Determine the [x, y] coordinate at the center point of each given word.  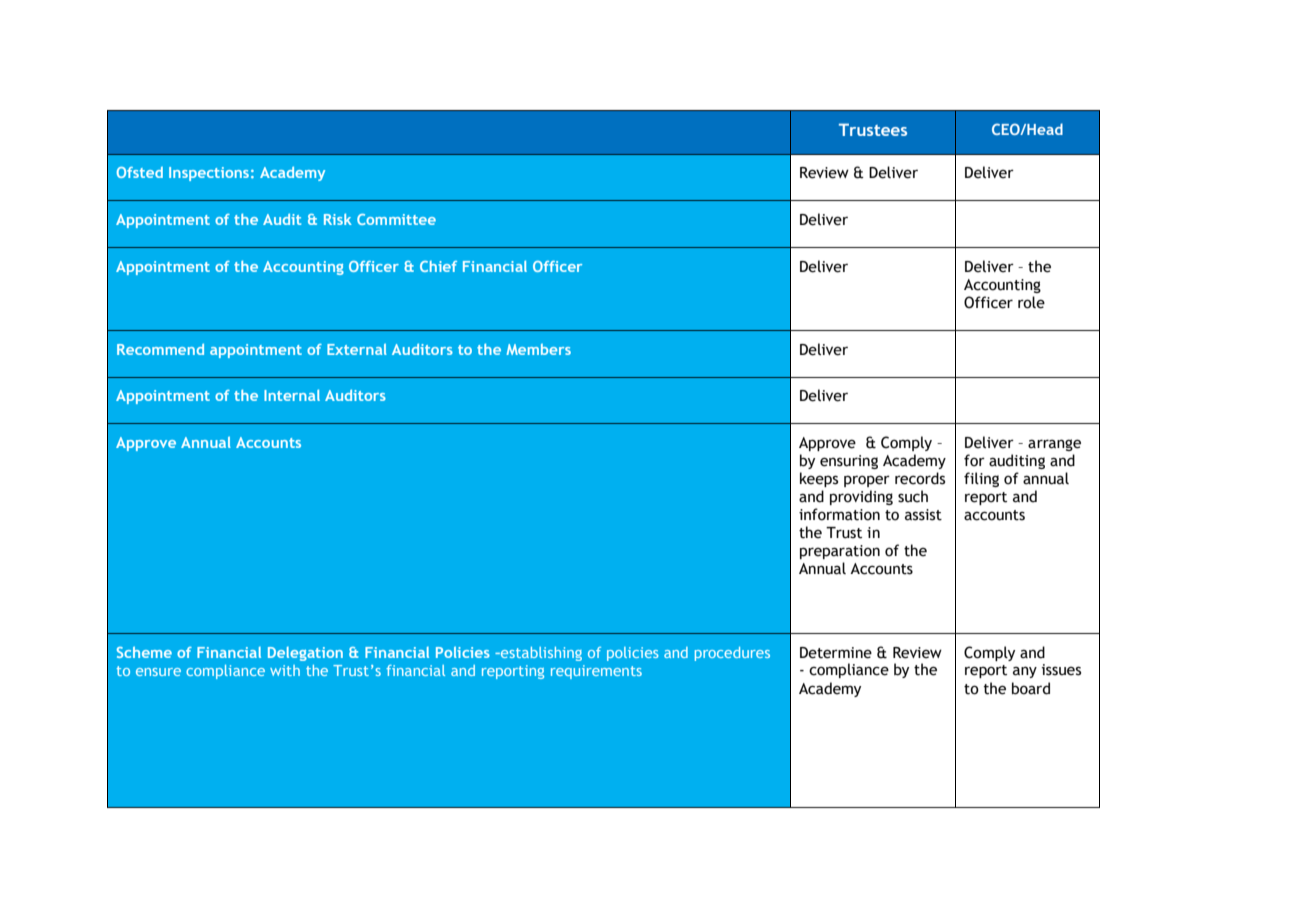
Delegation [305, 654]
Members [538, 349]
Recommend [160, 349]
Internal [292, 395]
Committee [396, 219]
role [1031, 302]
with [285, 670]
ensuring [849, 462]
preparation [840, 552]
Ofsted [140, 172]
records [920, 478]
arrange [1054, 445]
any [1025, 672]
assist [923, 515]
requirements [596, 672]
